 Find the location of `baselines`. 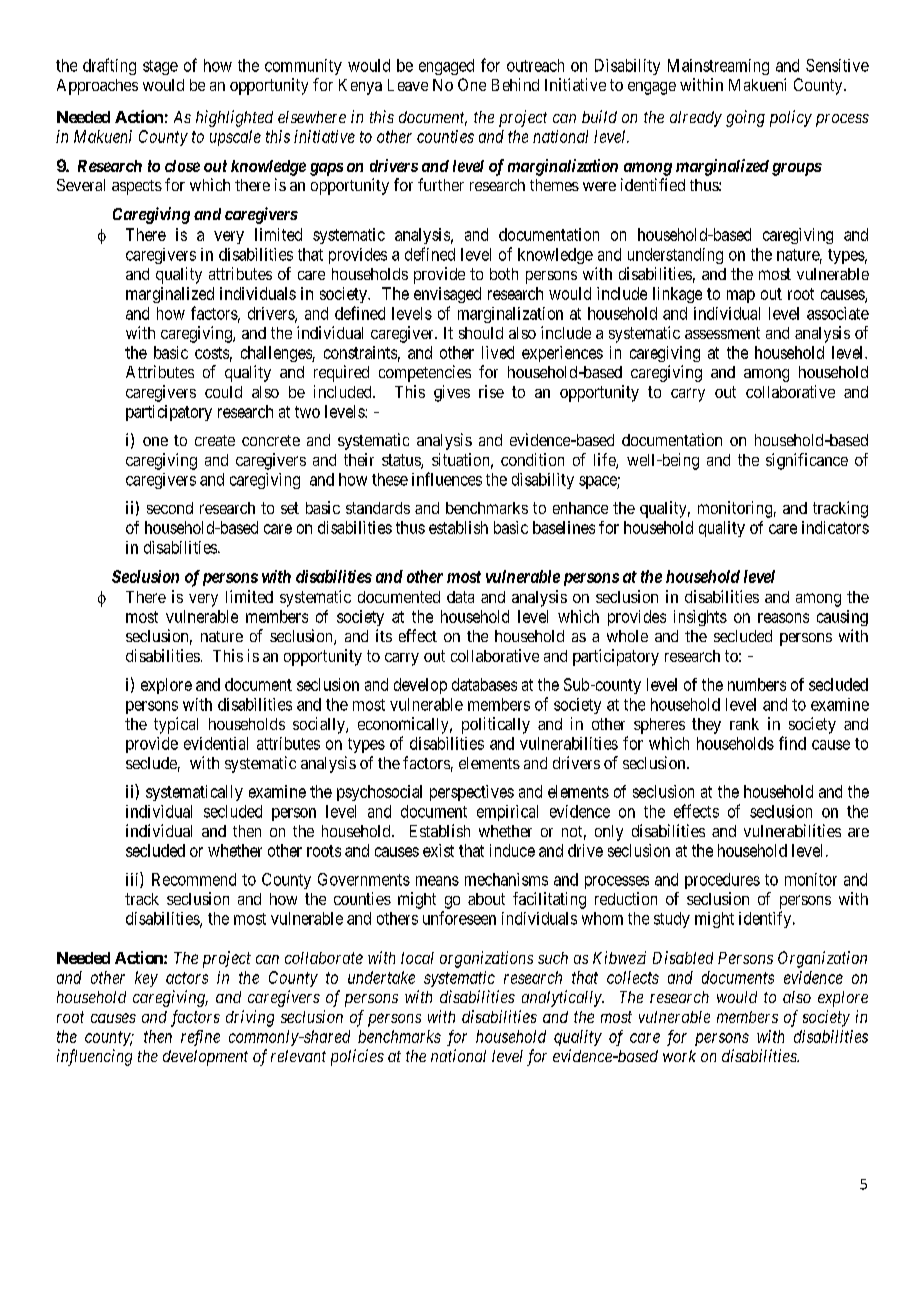

baselines is located at coordinates (564, 527).
